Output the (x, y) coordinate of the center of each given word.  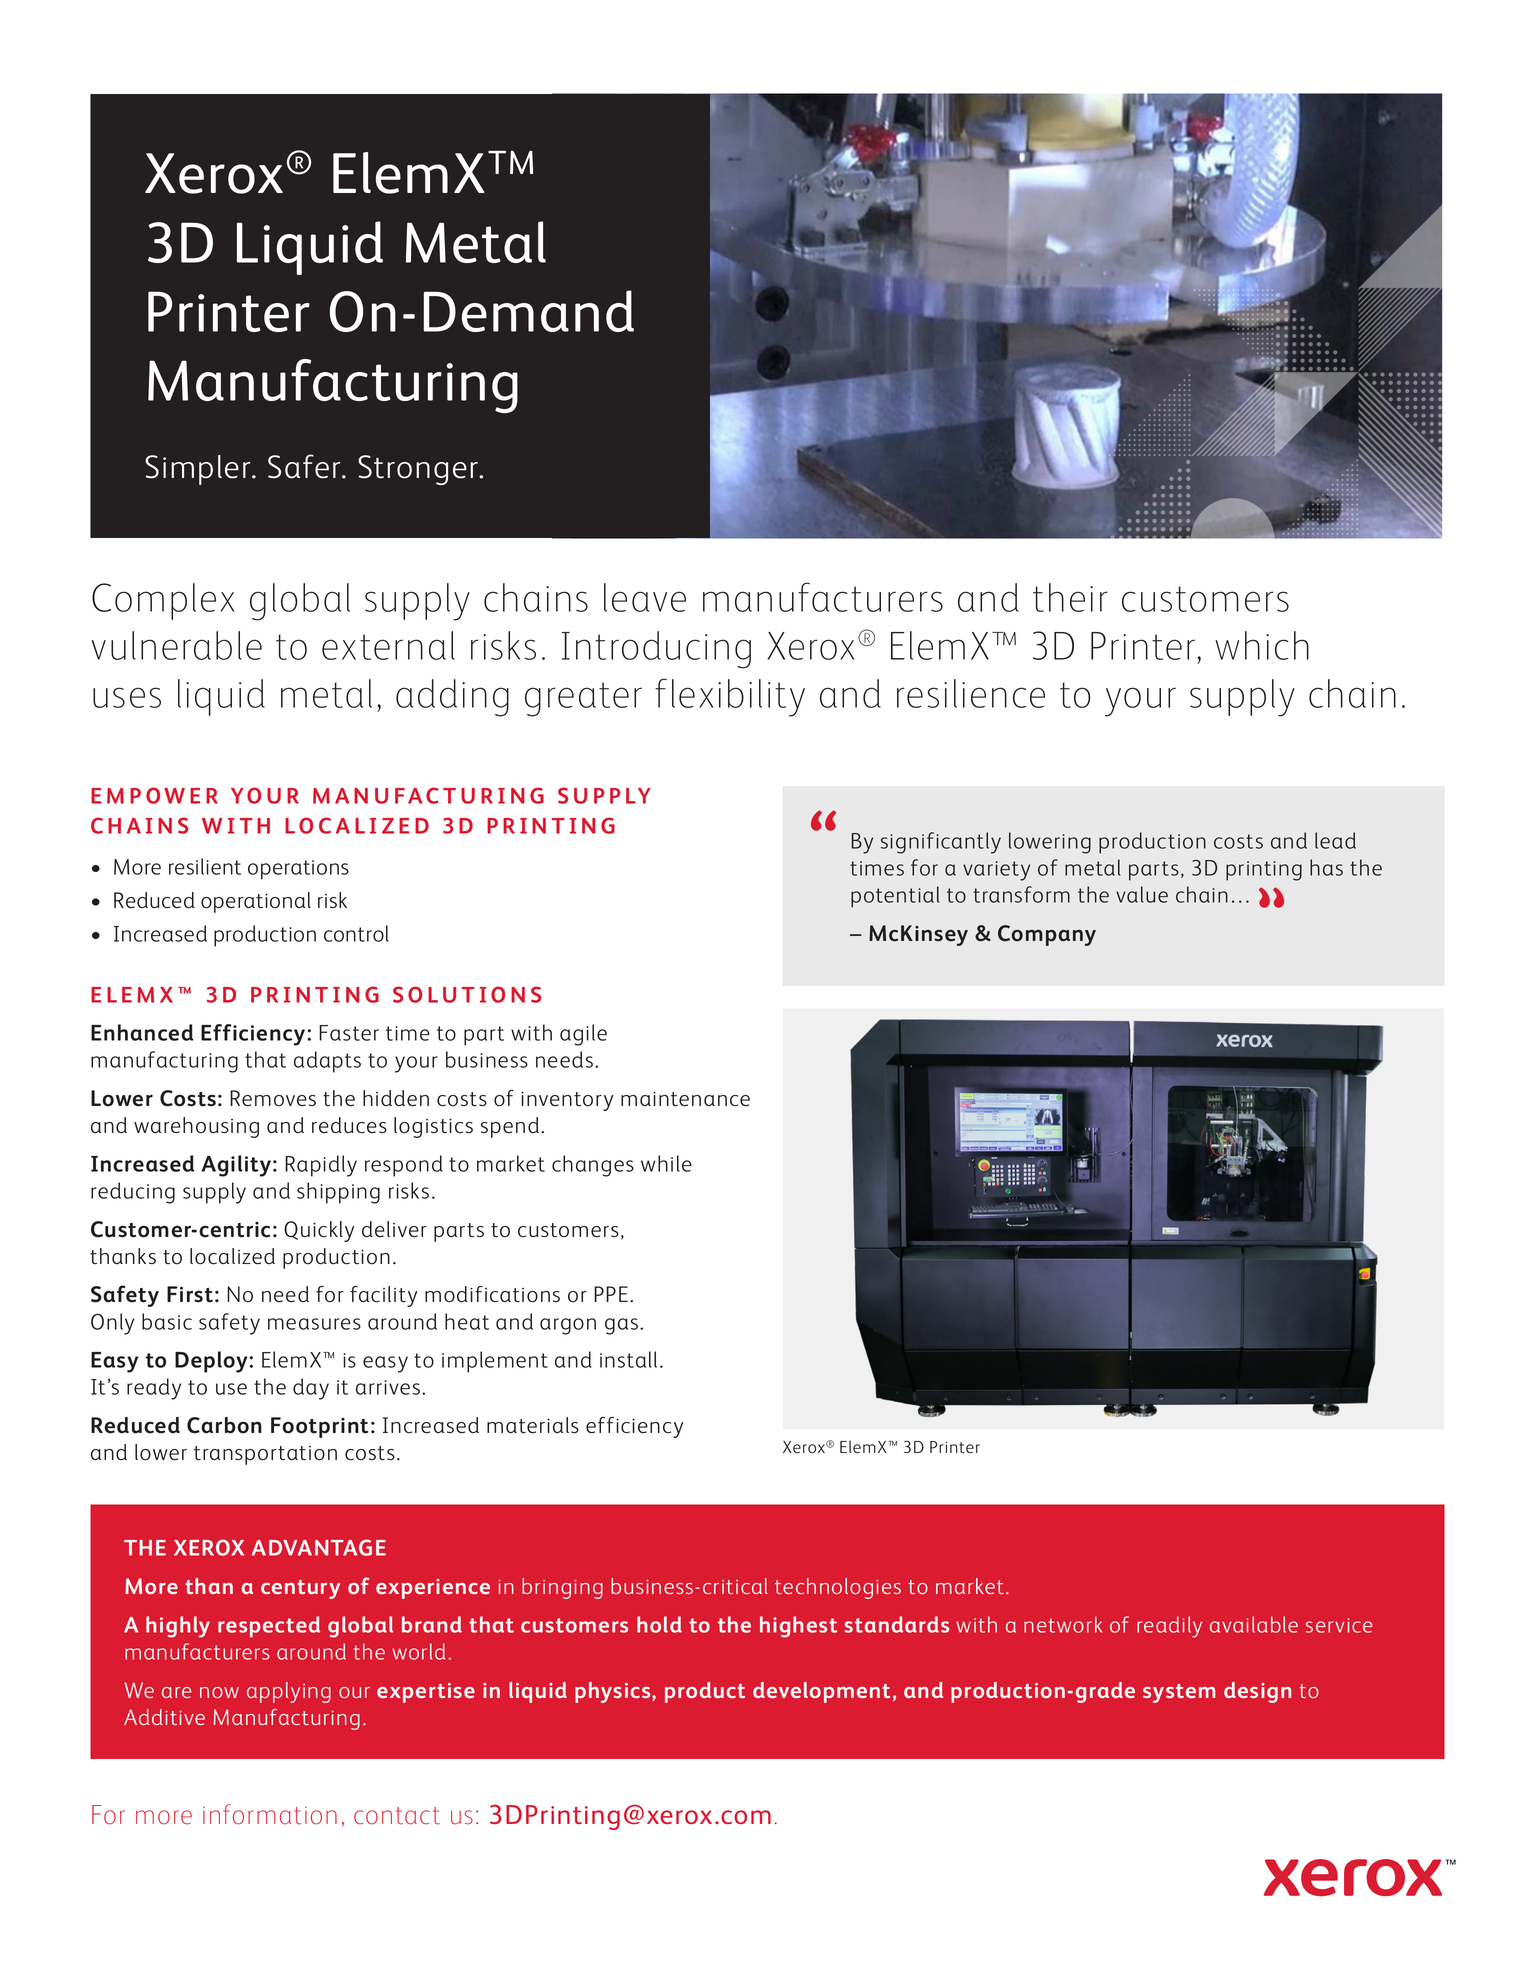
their (1070, 597)
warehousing (196, 1127)
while (666, 1163)
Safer (305, 466)
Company (1047, 935)
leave (645, 597)
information (270, 1814)
